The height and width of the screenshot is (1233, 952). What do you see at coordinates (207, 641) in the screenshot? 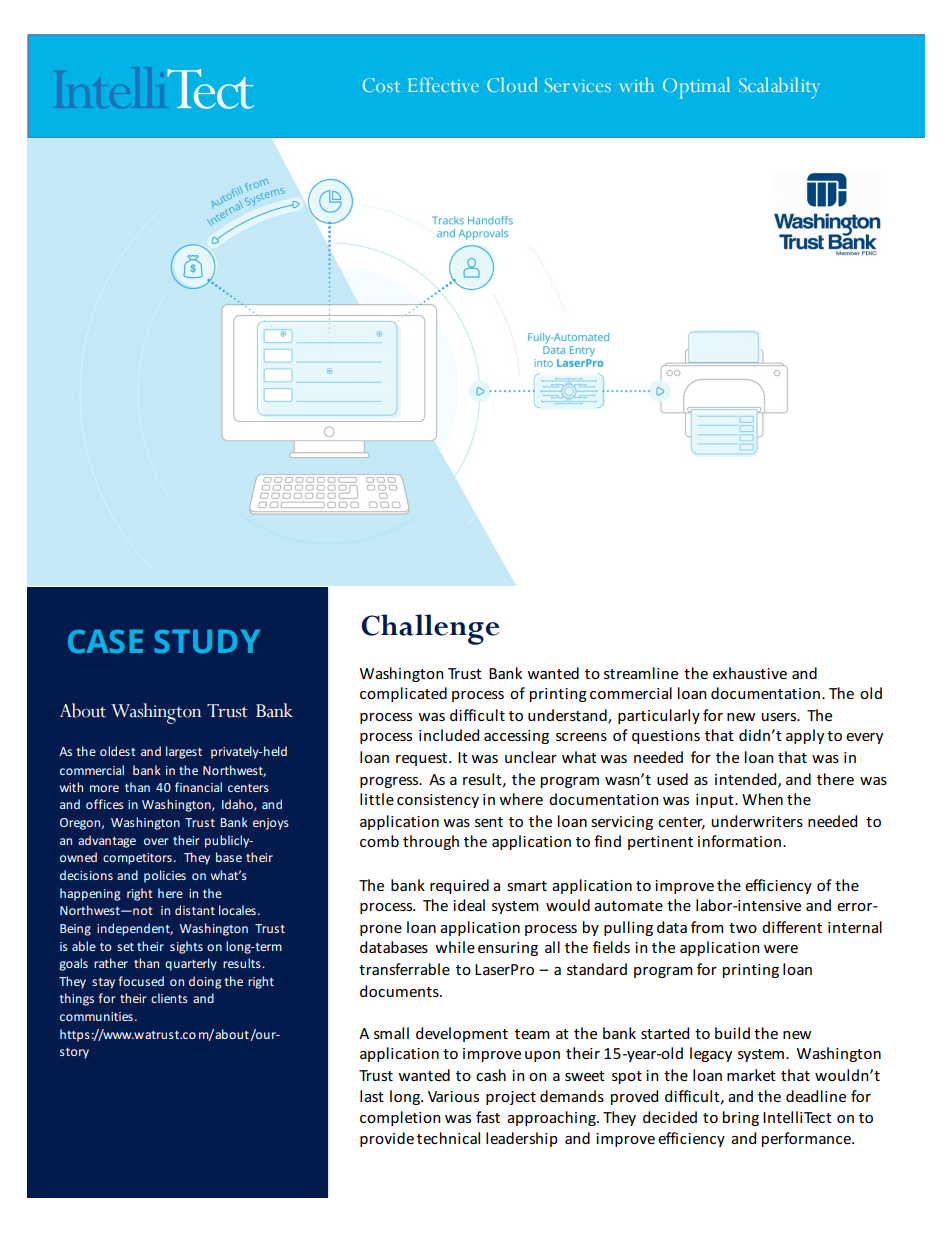
I see `STUDY` at bounding box center [207, 641].
